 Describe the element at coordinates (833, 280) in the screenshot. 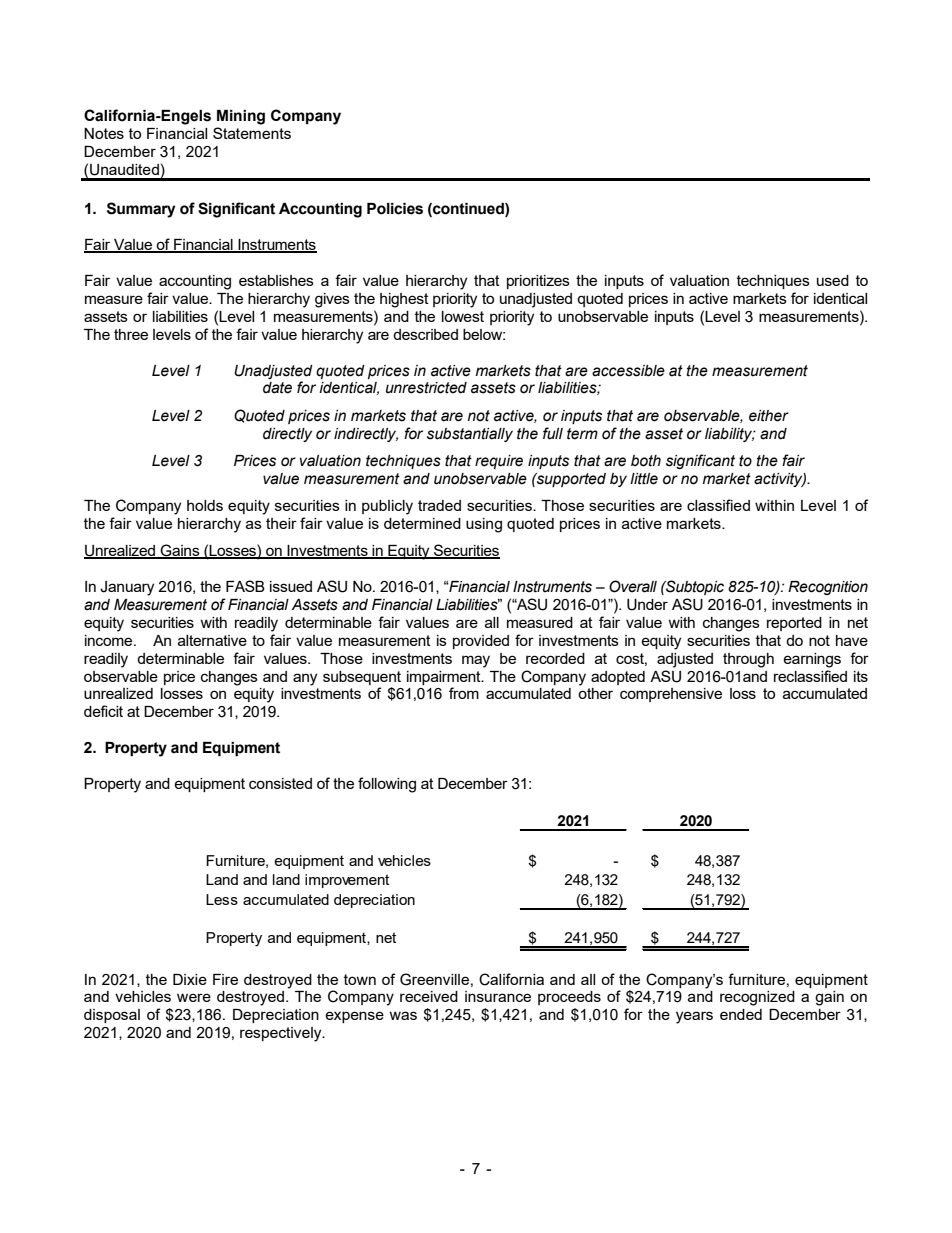

I see `used` at that location.
